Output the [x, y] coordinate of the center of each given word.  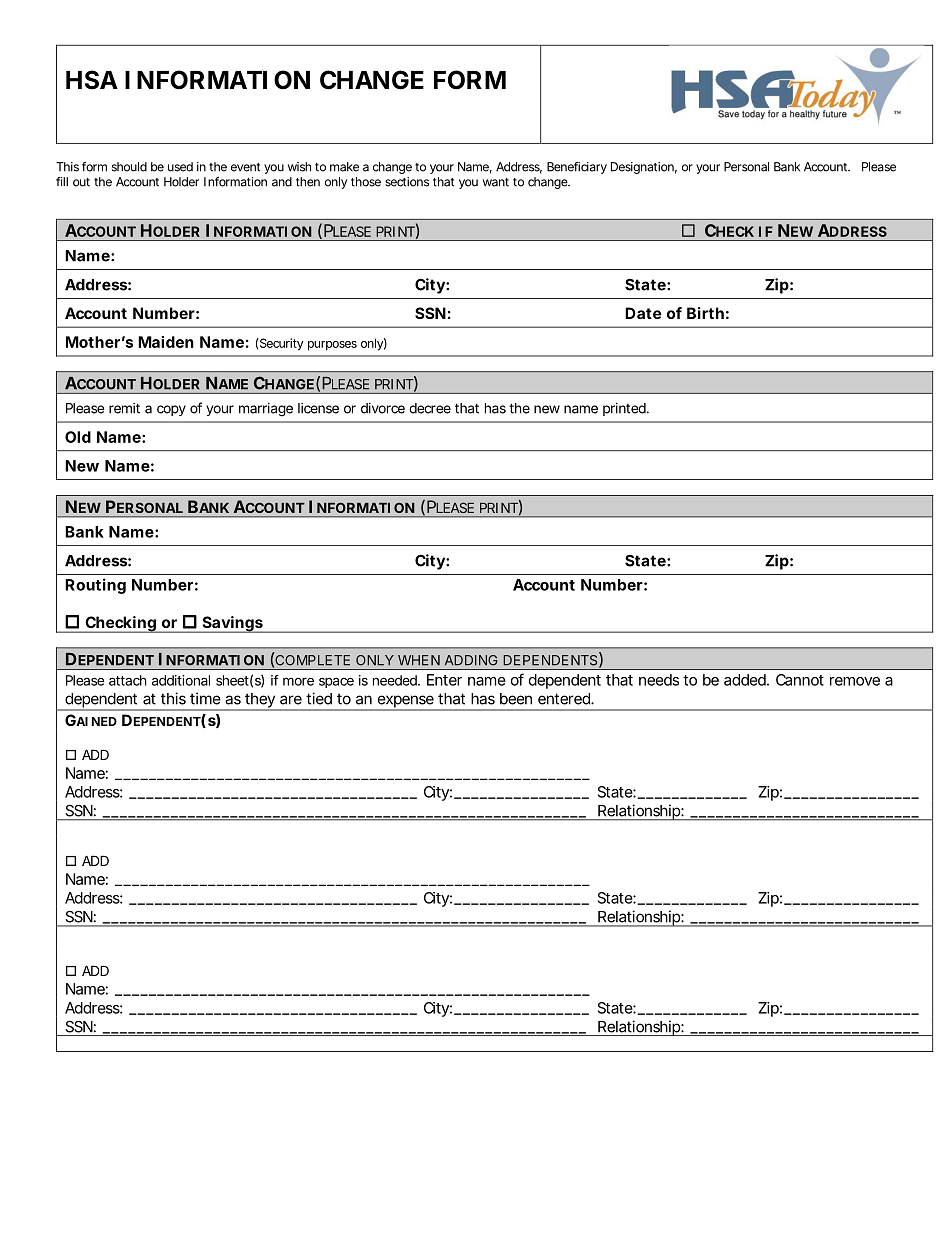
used [180, 167]
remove [855, 681]
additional [181, 680]
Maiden [166, 342]
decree [430, 408]
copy [171, 410]
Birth [705, 313]
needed [396, 680]
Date [643, 313]
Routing [95, 586]
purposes [332, 346]
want [496, 182]
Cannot [800, 680]
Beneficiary [577, 168]
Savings [232, 624]
